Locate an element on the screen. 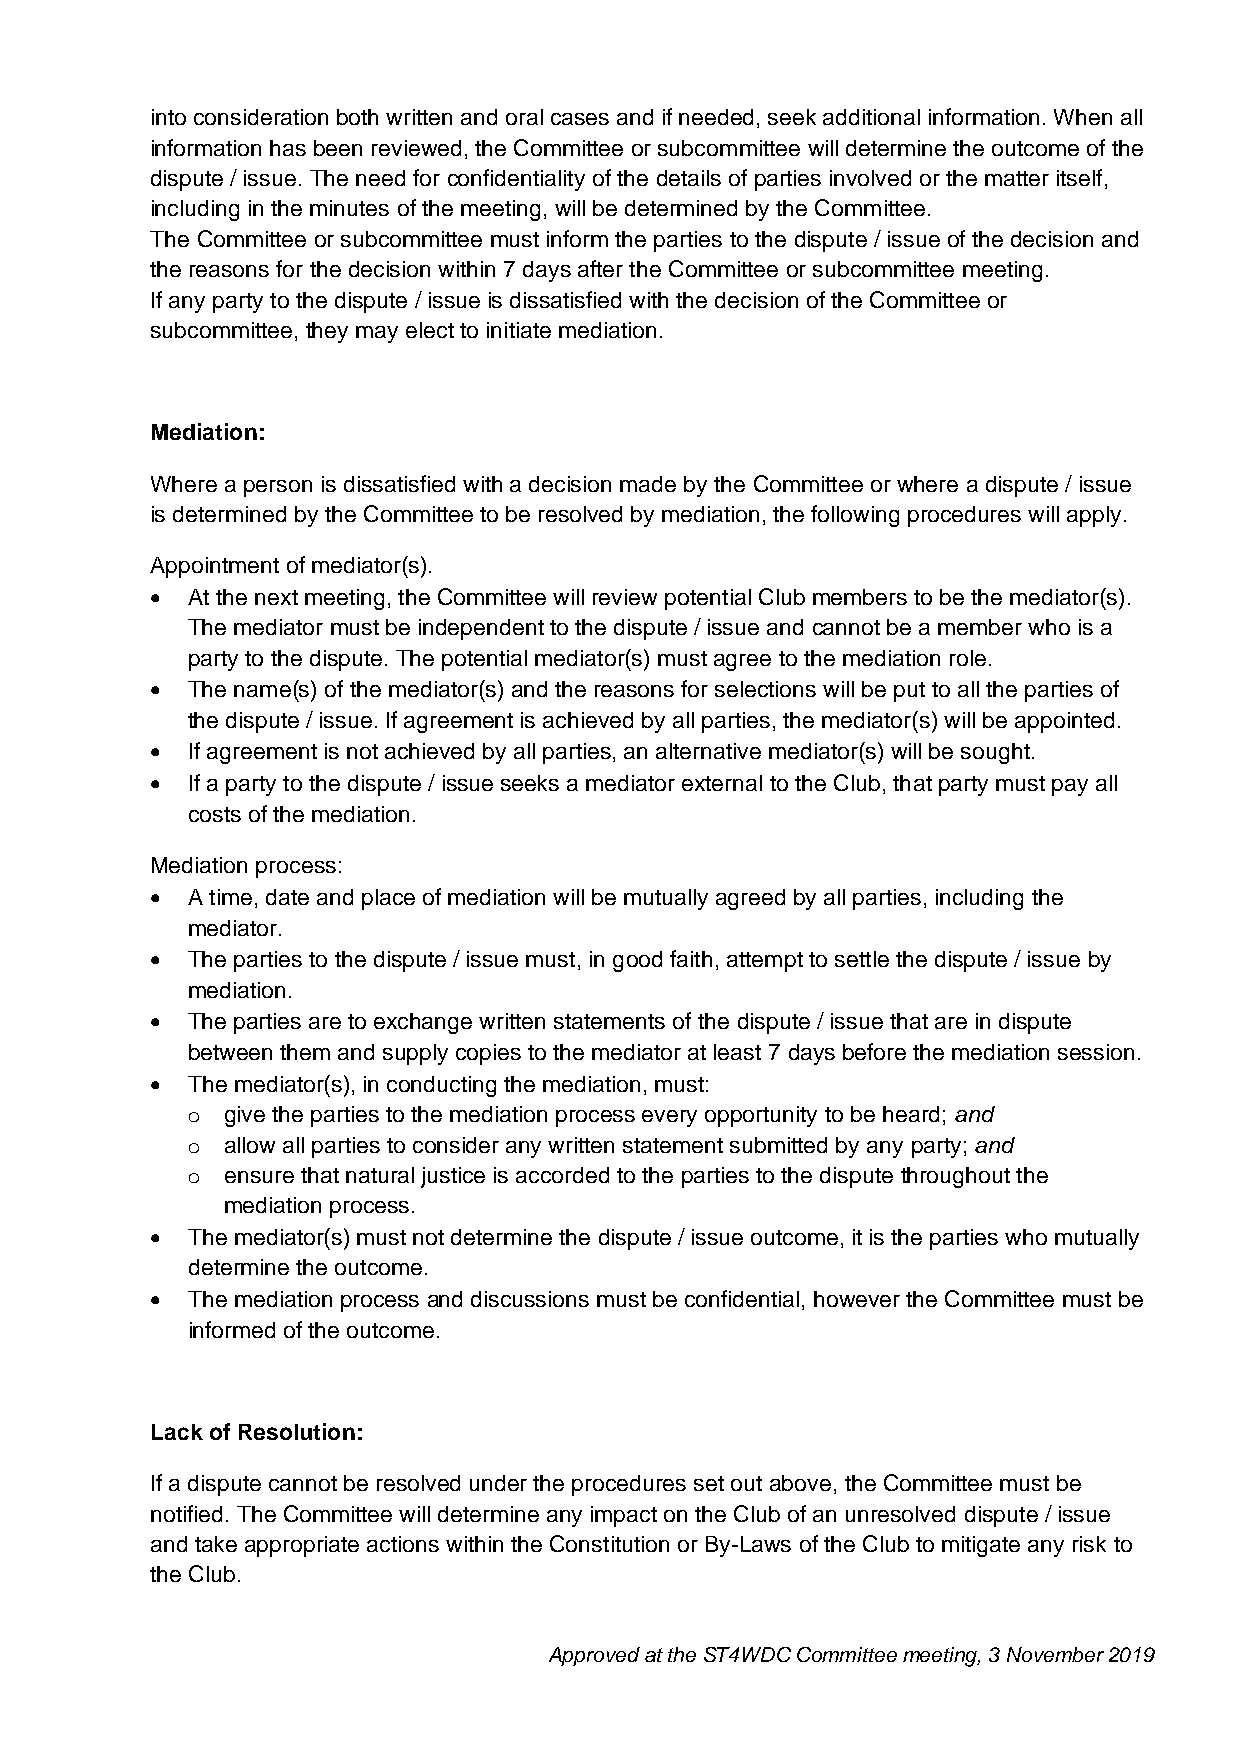 The height and width of the screenshot is (1756, 1242). pay is located at coordinates (1070, 787).
